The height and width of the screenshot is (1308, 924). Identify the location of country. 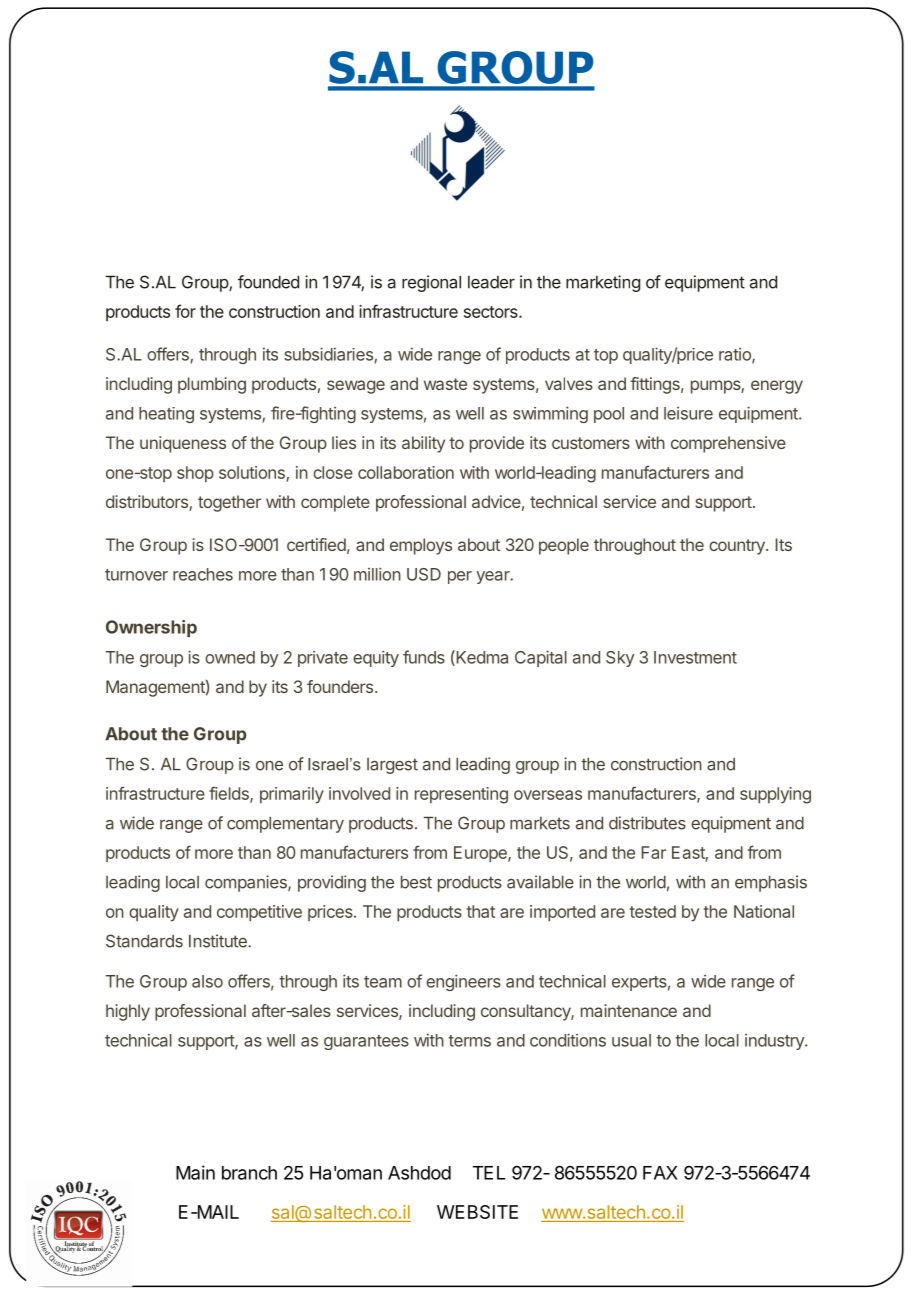
(738, 547).
